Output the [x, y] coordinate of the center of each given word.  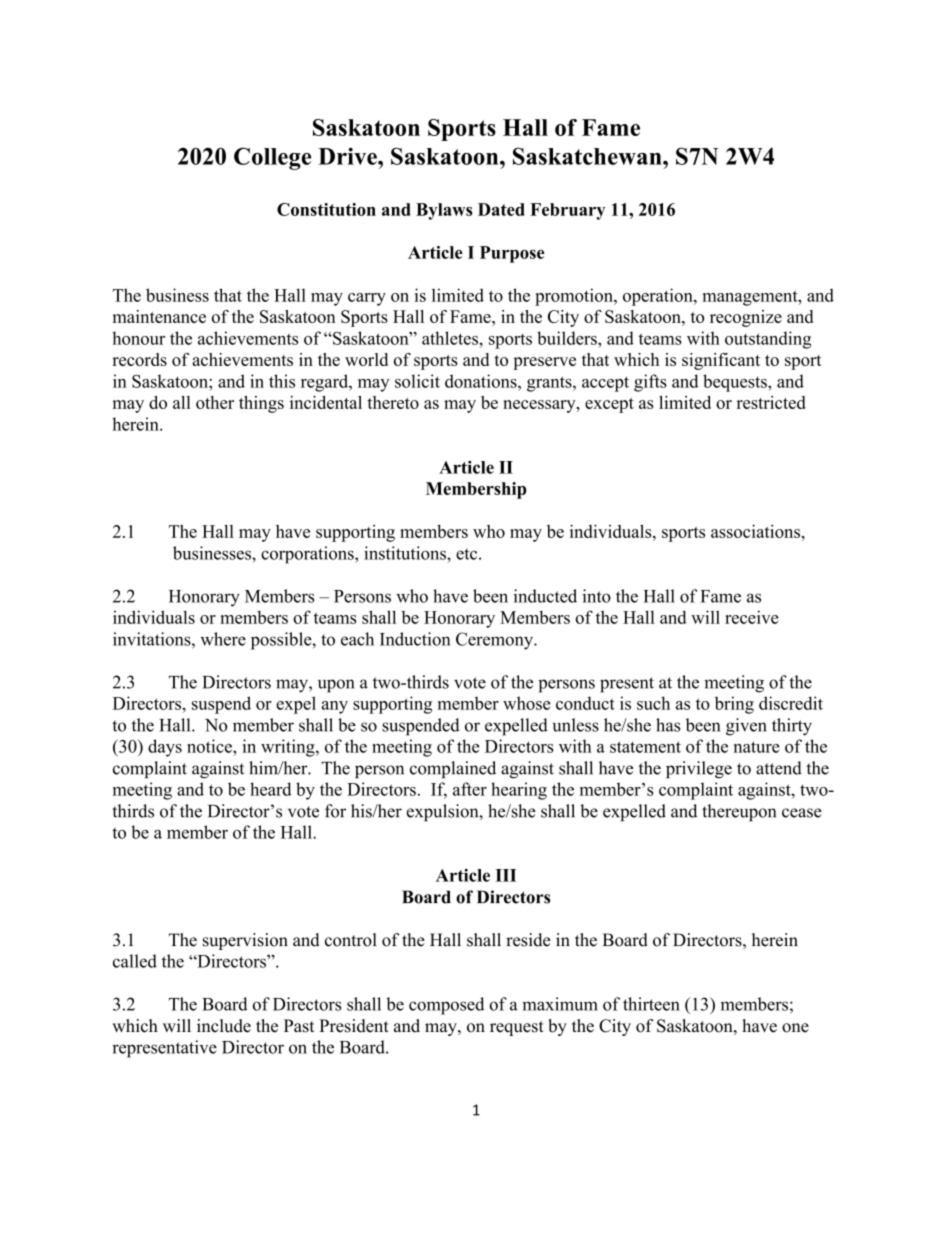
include [224, 1026]
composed [446, 1006]
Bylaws [444, 211]
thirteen [651, 1004]
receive [752, 617]
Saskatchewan [588, 156]
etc [468, 554]
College [272, 158]
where [223, 639]
